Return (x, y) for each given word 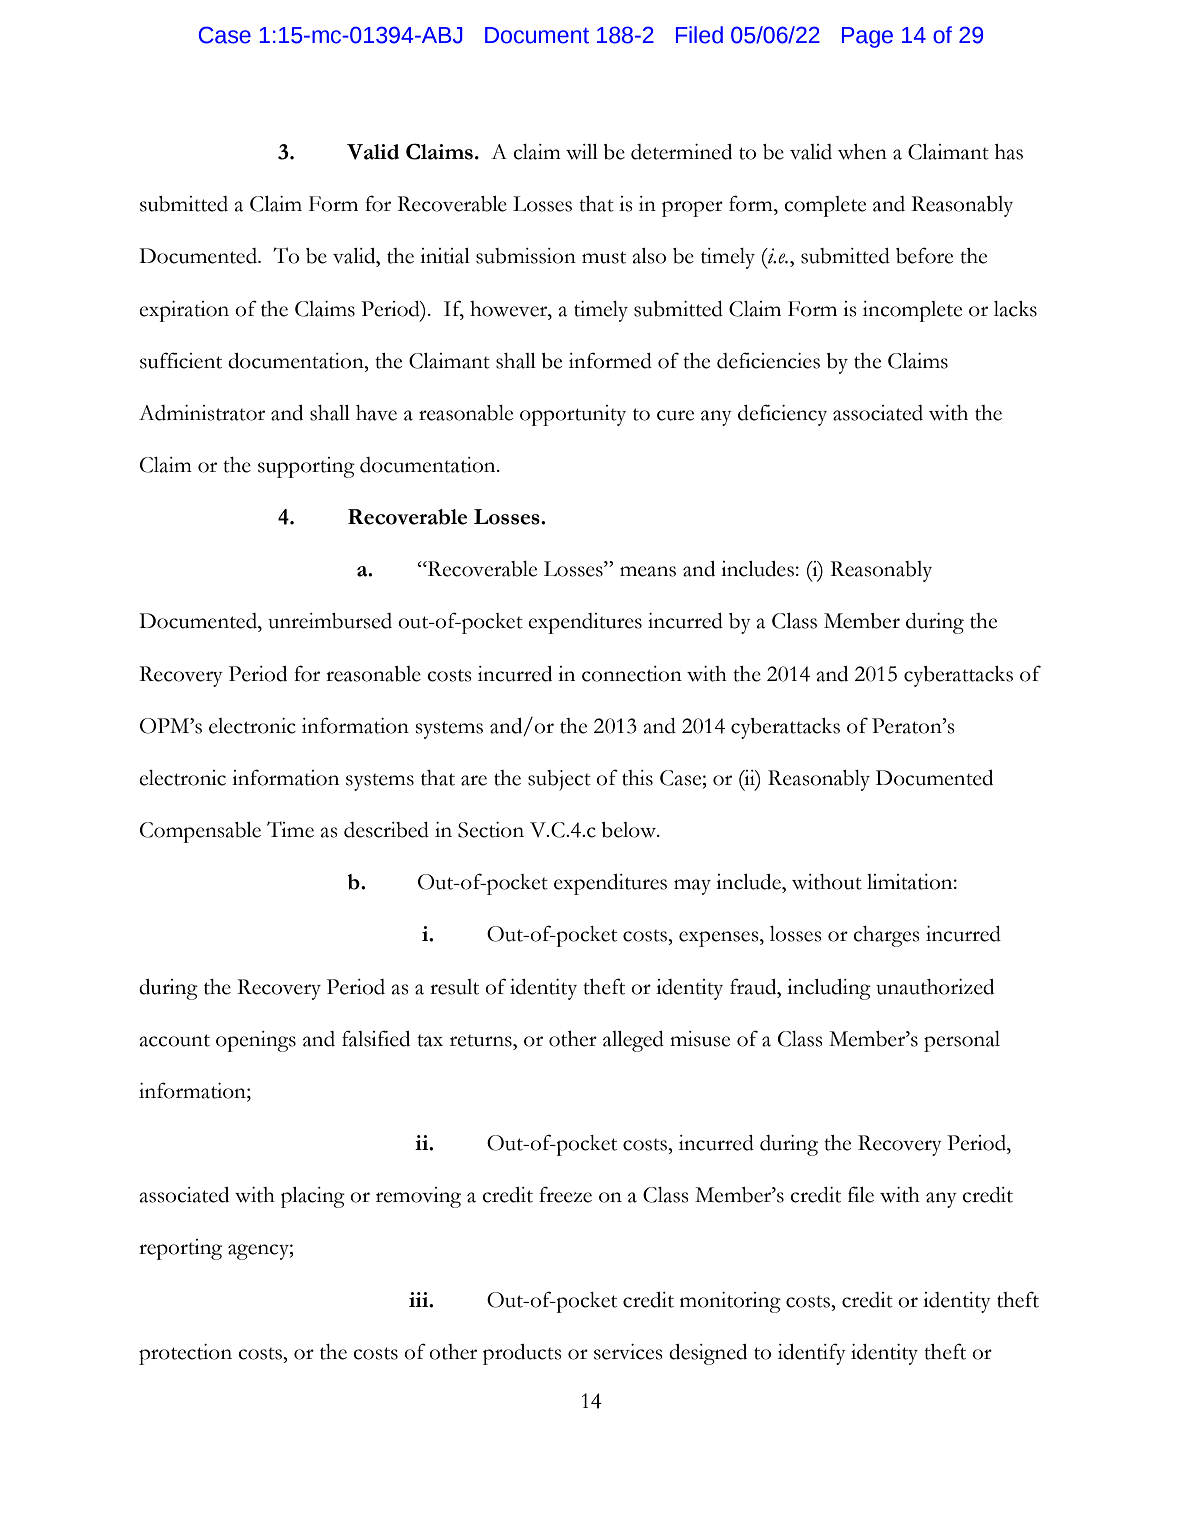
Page (867, 37)
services (628, 1352)
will (582, 152)
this (637, 778)
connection (632, 674)
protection (185, 1354)
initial (445, 256)
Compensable (200, 832)
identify (812, 1354)
